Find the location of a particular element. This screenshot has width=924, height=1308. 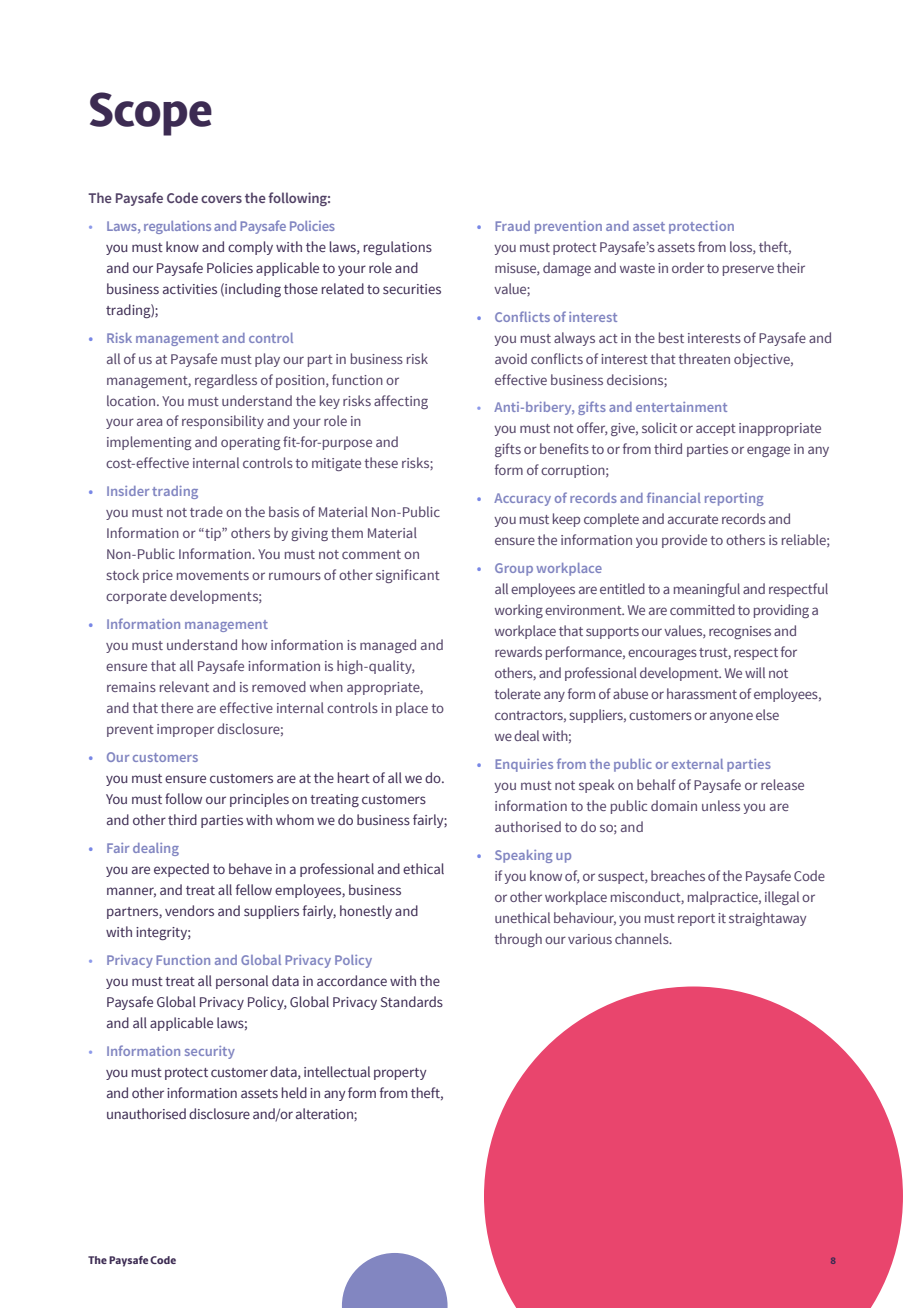

accept is located at coordinates (716, 430).
